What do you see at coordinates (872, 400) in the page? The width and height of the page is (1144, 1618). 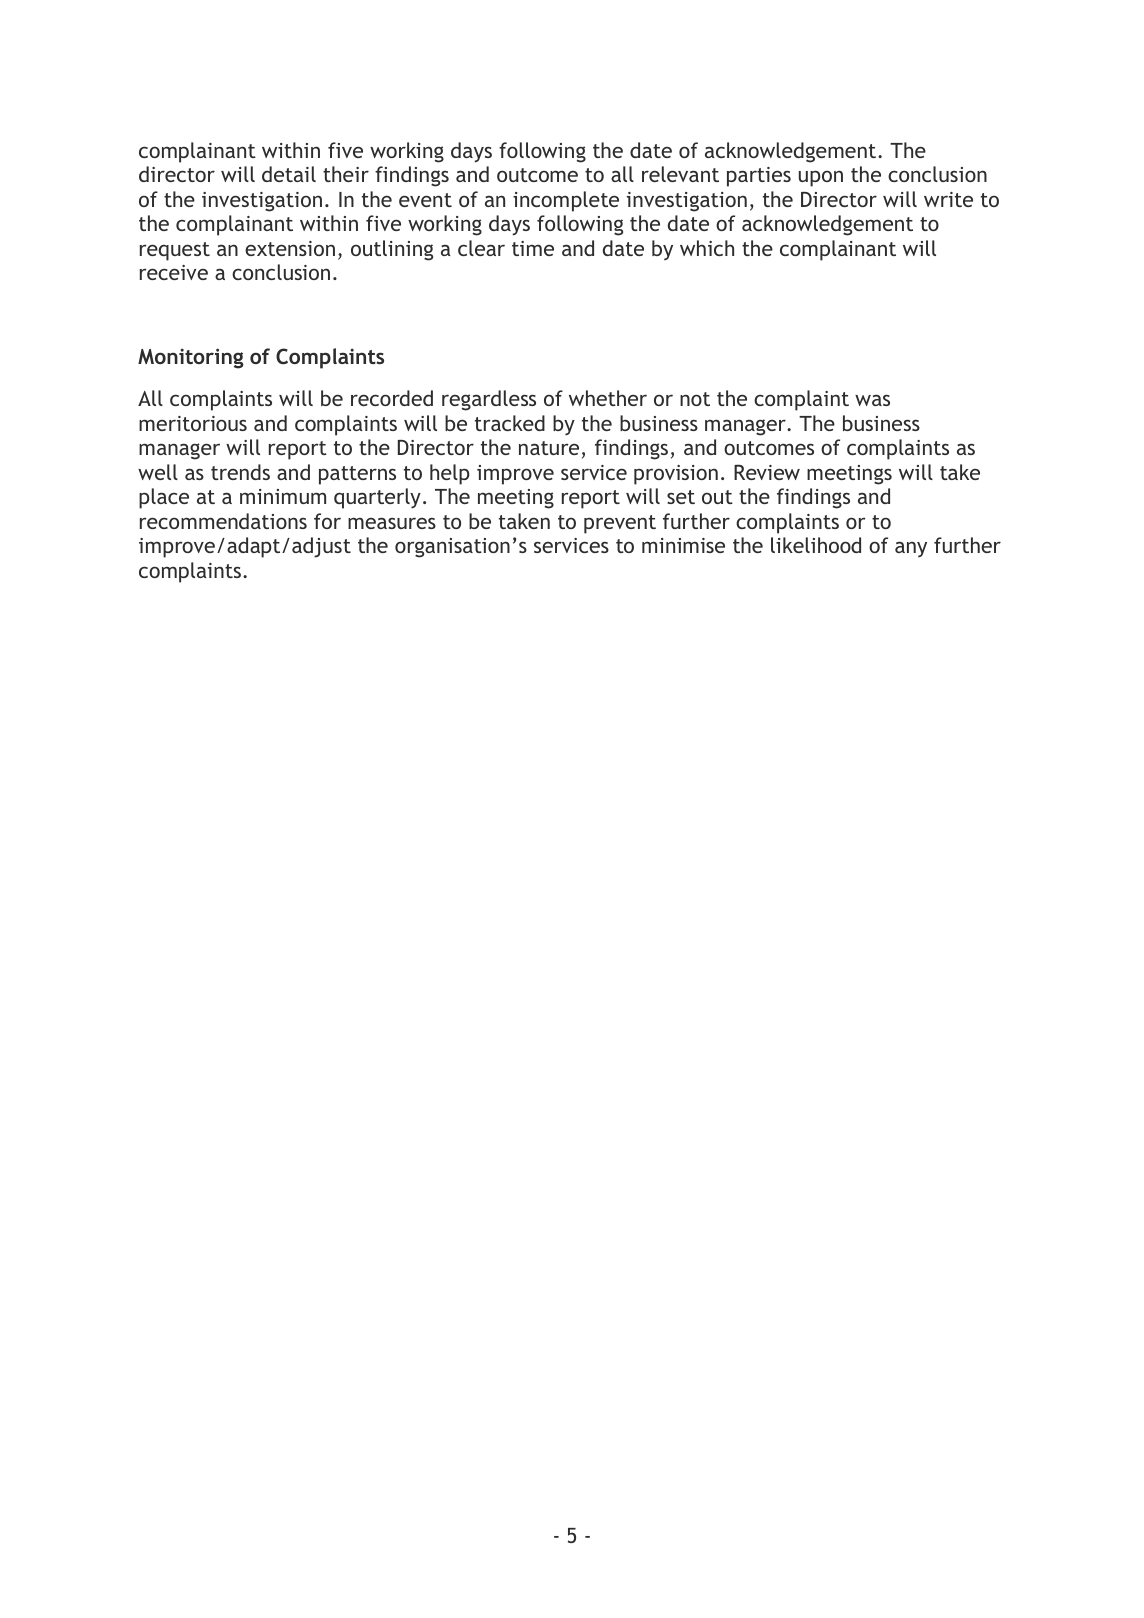 I see `was` at bounding box center [872, 400].
